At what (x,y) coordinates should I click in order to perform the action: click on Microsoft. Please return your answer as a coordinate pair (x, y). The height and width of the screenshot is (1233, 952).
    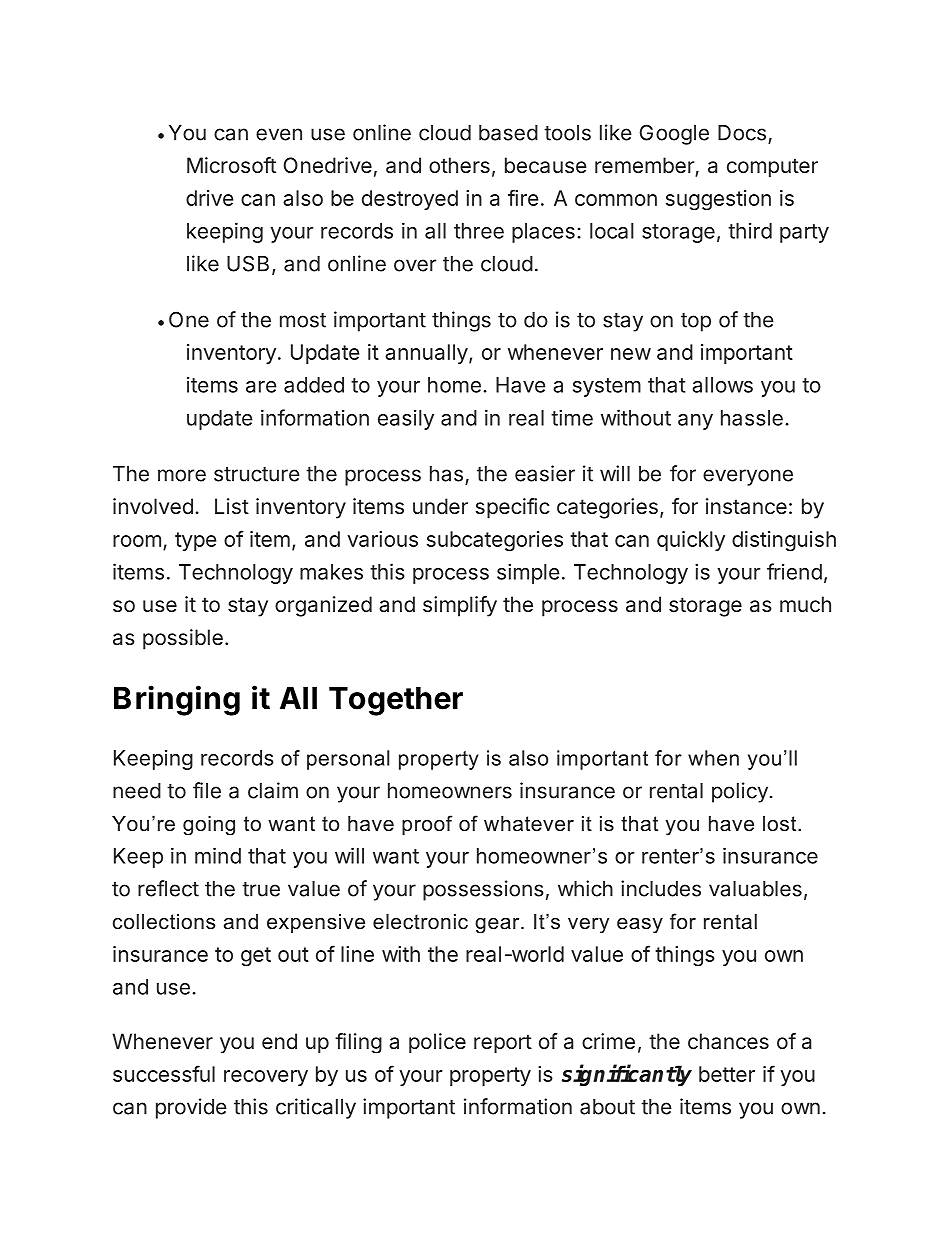
    Looking at the image, I should click on (231, 165).
